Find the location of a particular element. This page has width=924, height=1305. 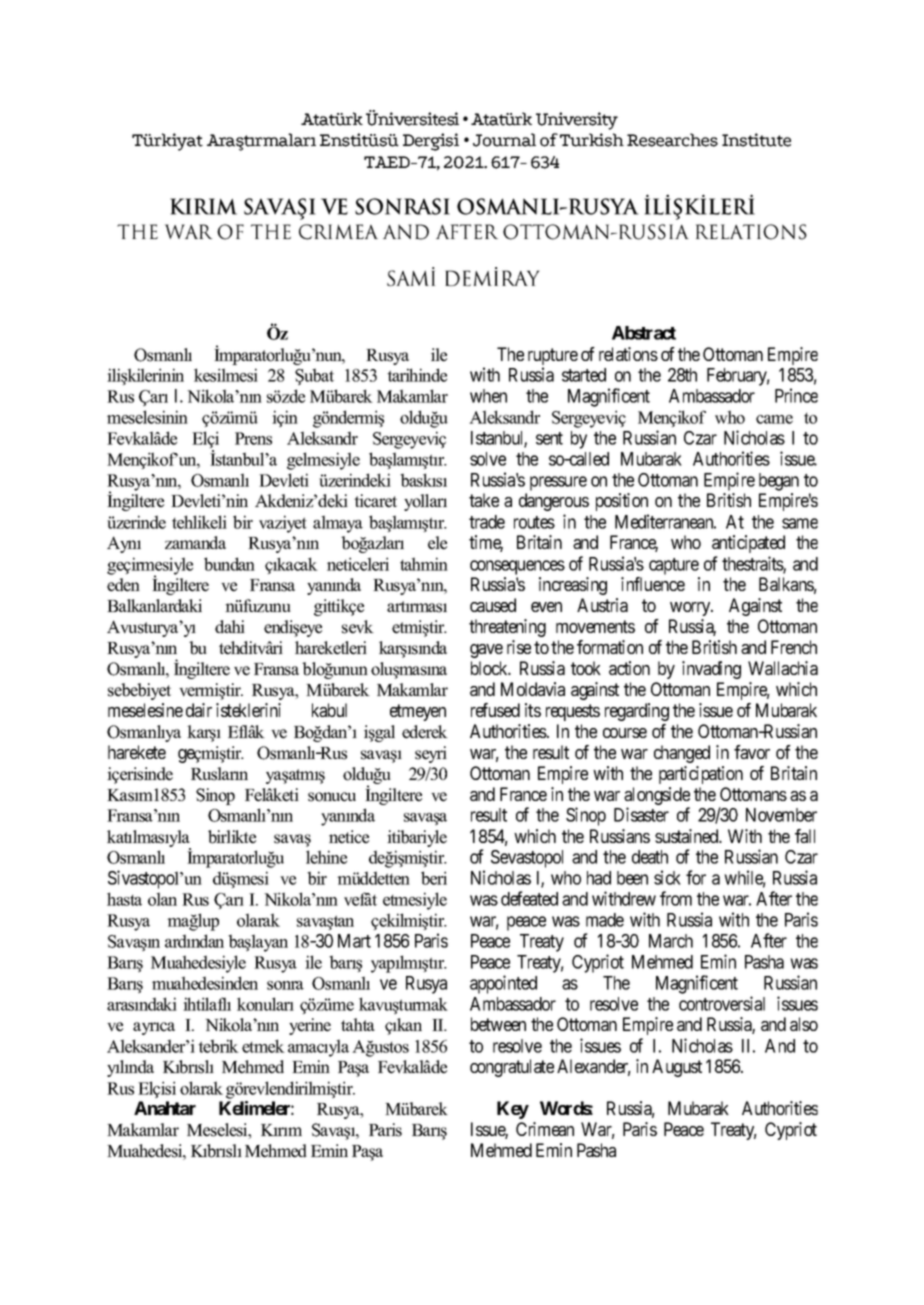

beri is located at coordinates (434, 878).
